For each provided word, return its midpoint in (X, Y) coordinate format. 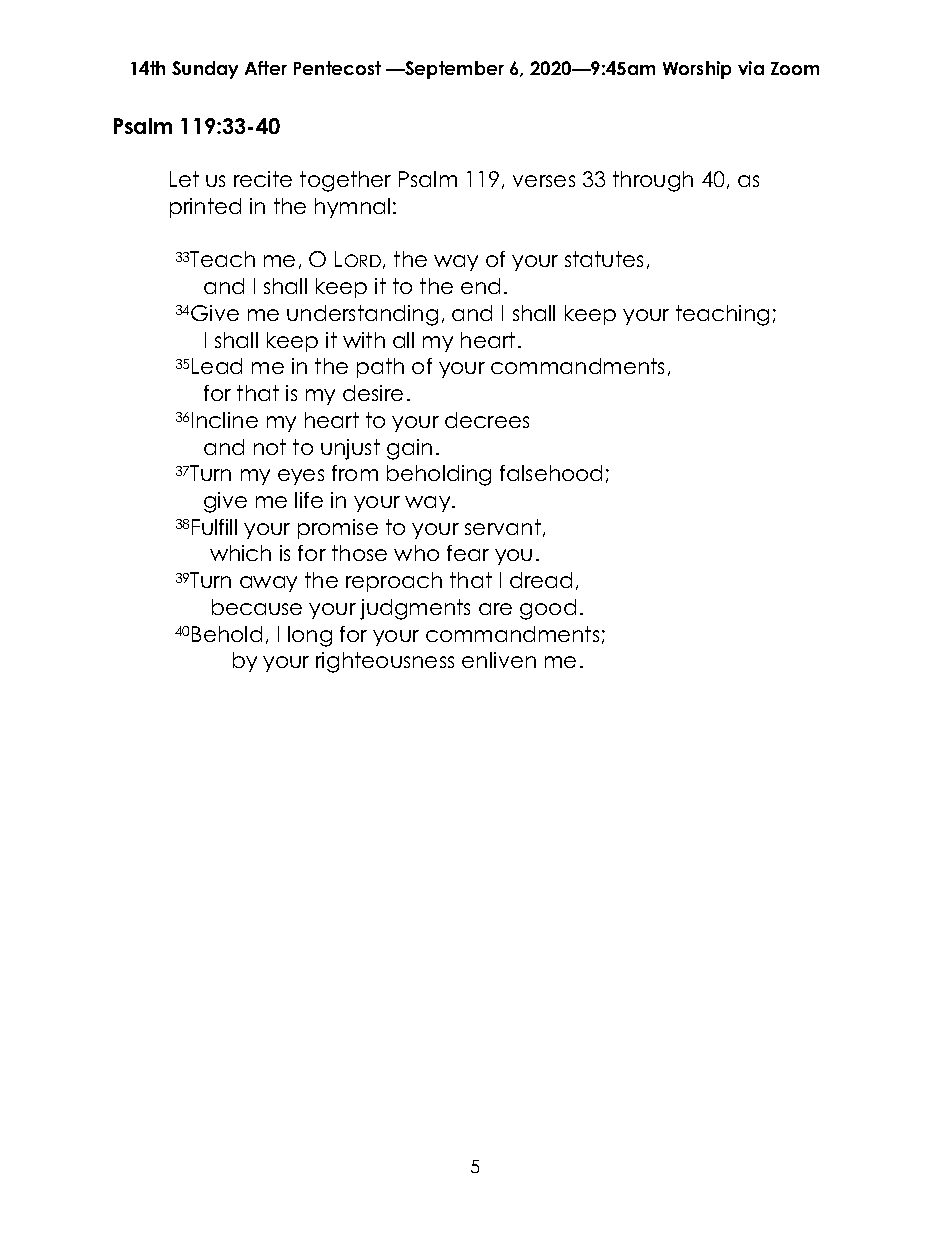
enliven (499, 660)
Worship (697, 70)
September (453, 70)
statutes (604, 259)
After (266, 68)
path (380, 368)
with (364, 340)
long (310, 636)
